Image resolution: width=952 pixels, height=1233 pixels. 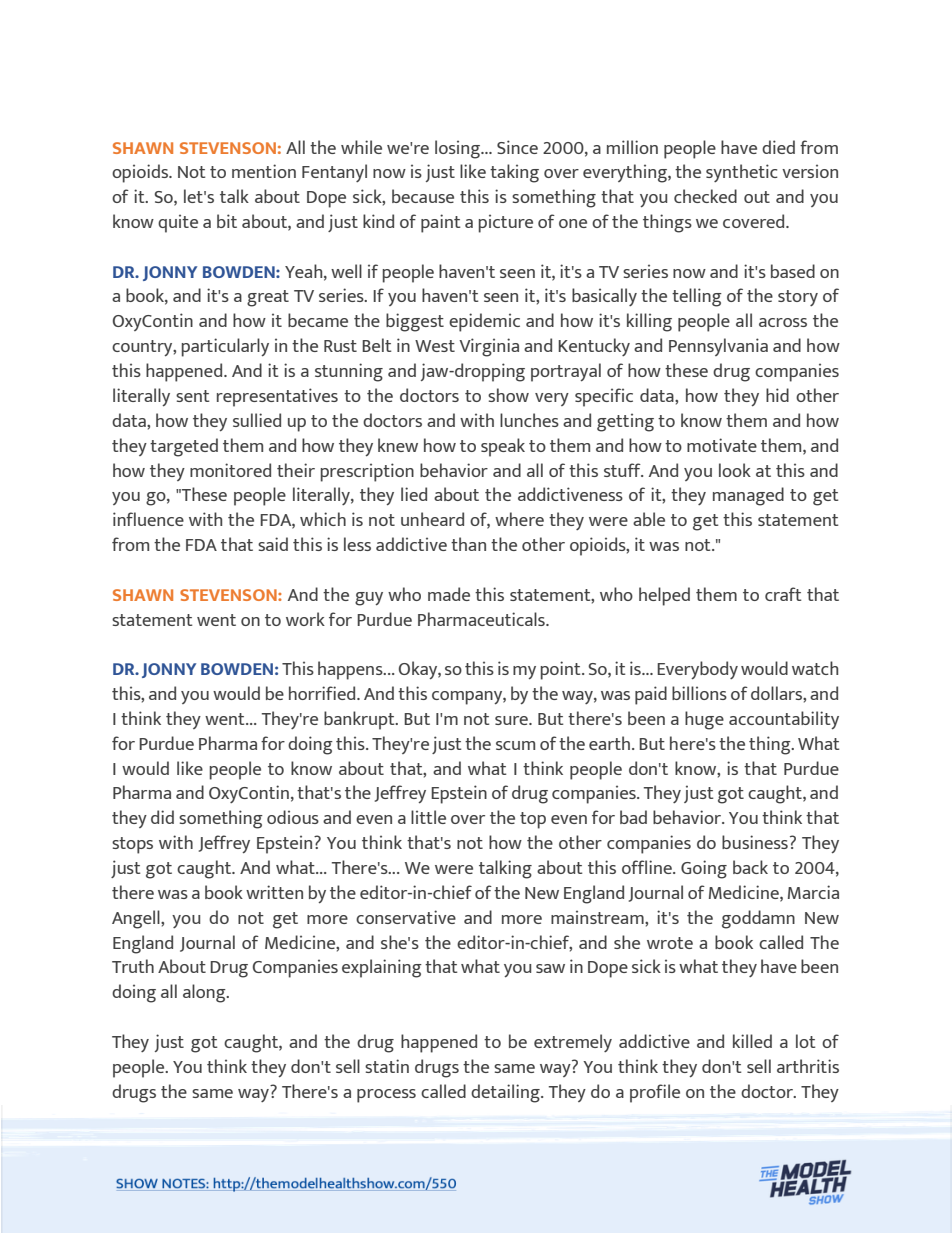 I want to click on mention, so click(x=264, y=171).
